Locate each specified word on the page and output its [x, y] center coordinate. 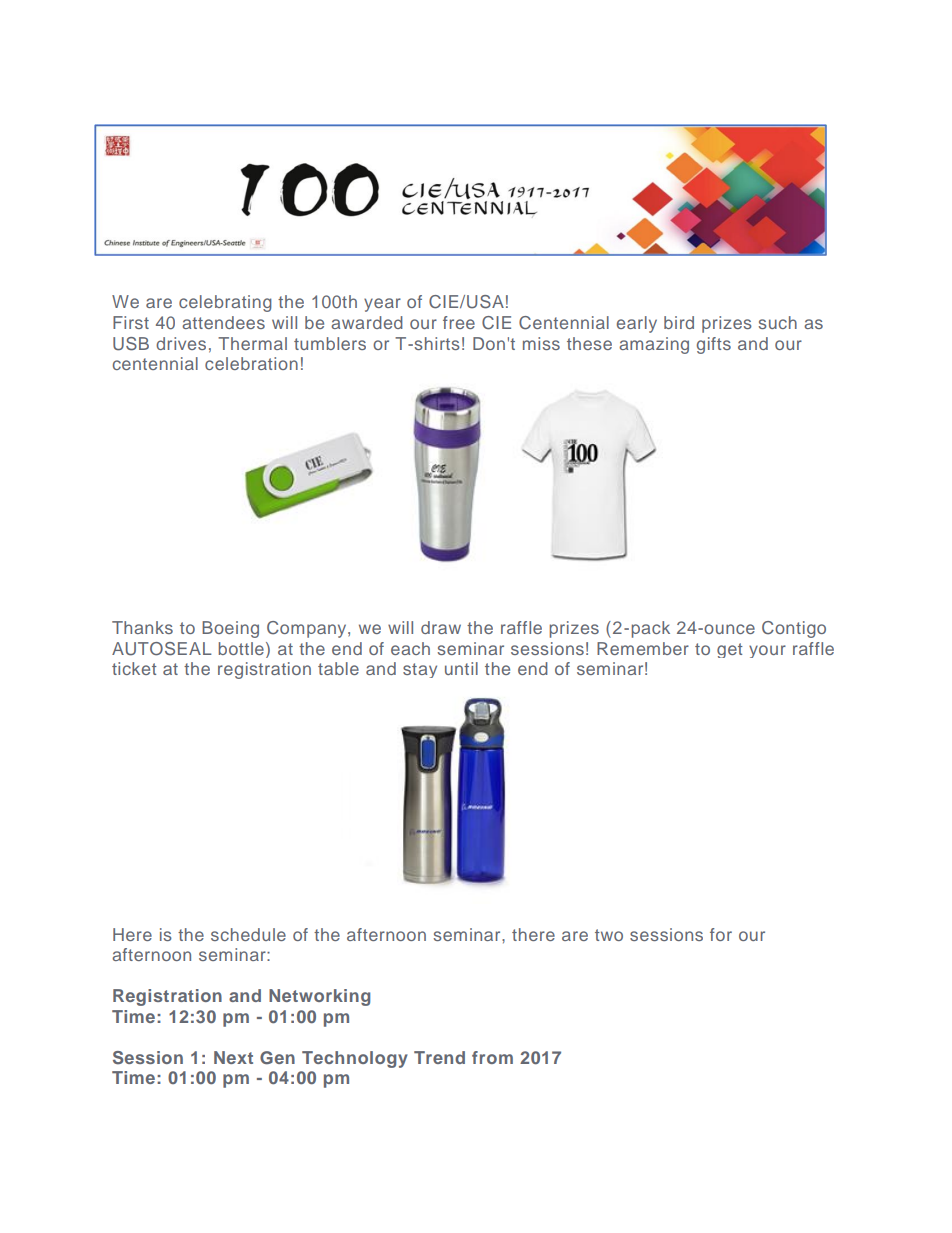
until [461, 668]
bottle [241, 648]
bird [679, 322]
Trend [439, 1057]
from [492, 1057]
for [721, 934]
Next [233, 1057]
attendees [223, 322]
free [459, 322]
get [730, 650]
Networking [319, 997]
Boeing [230, 629]
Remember [643, 648]
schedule [248, 934]
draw [441, 627]
